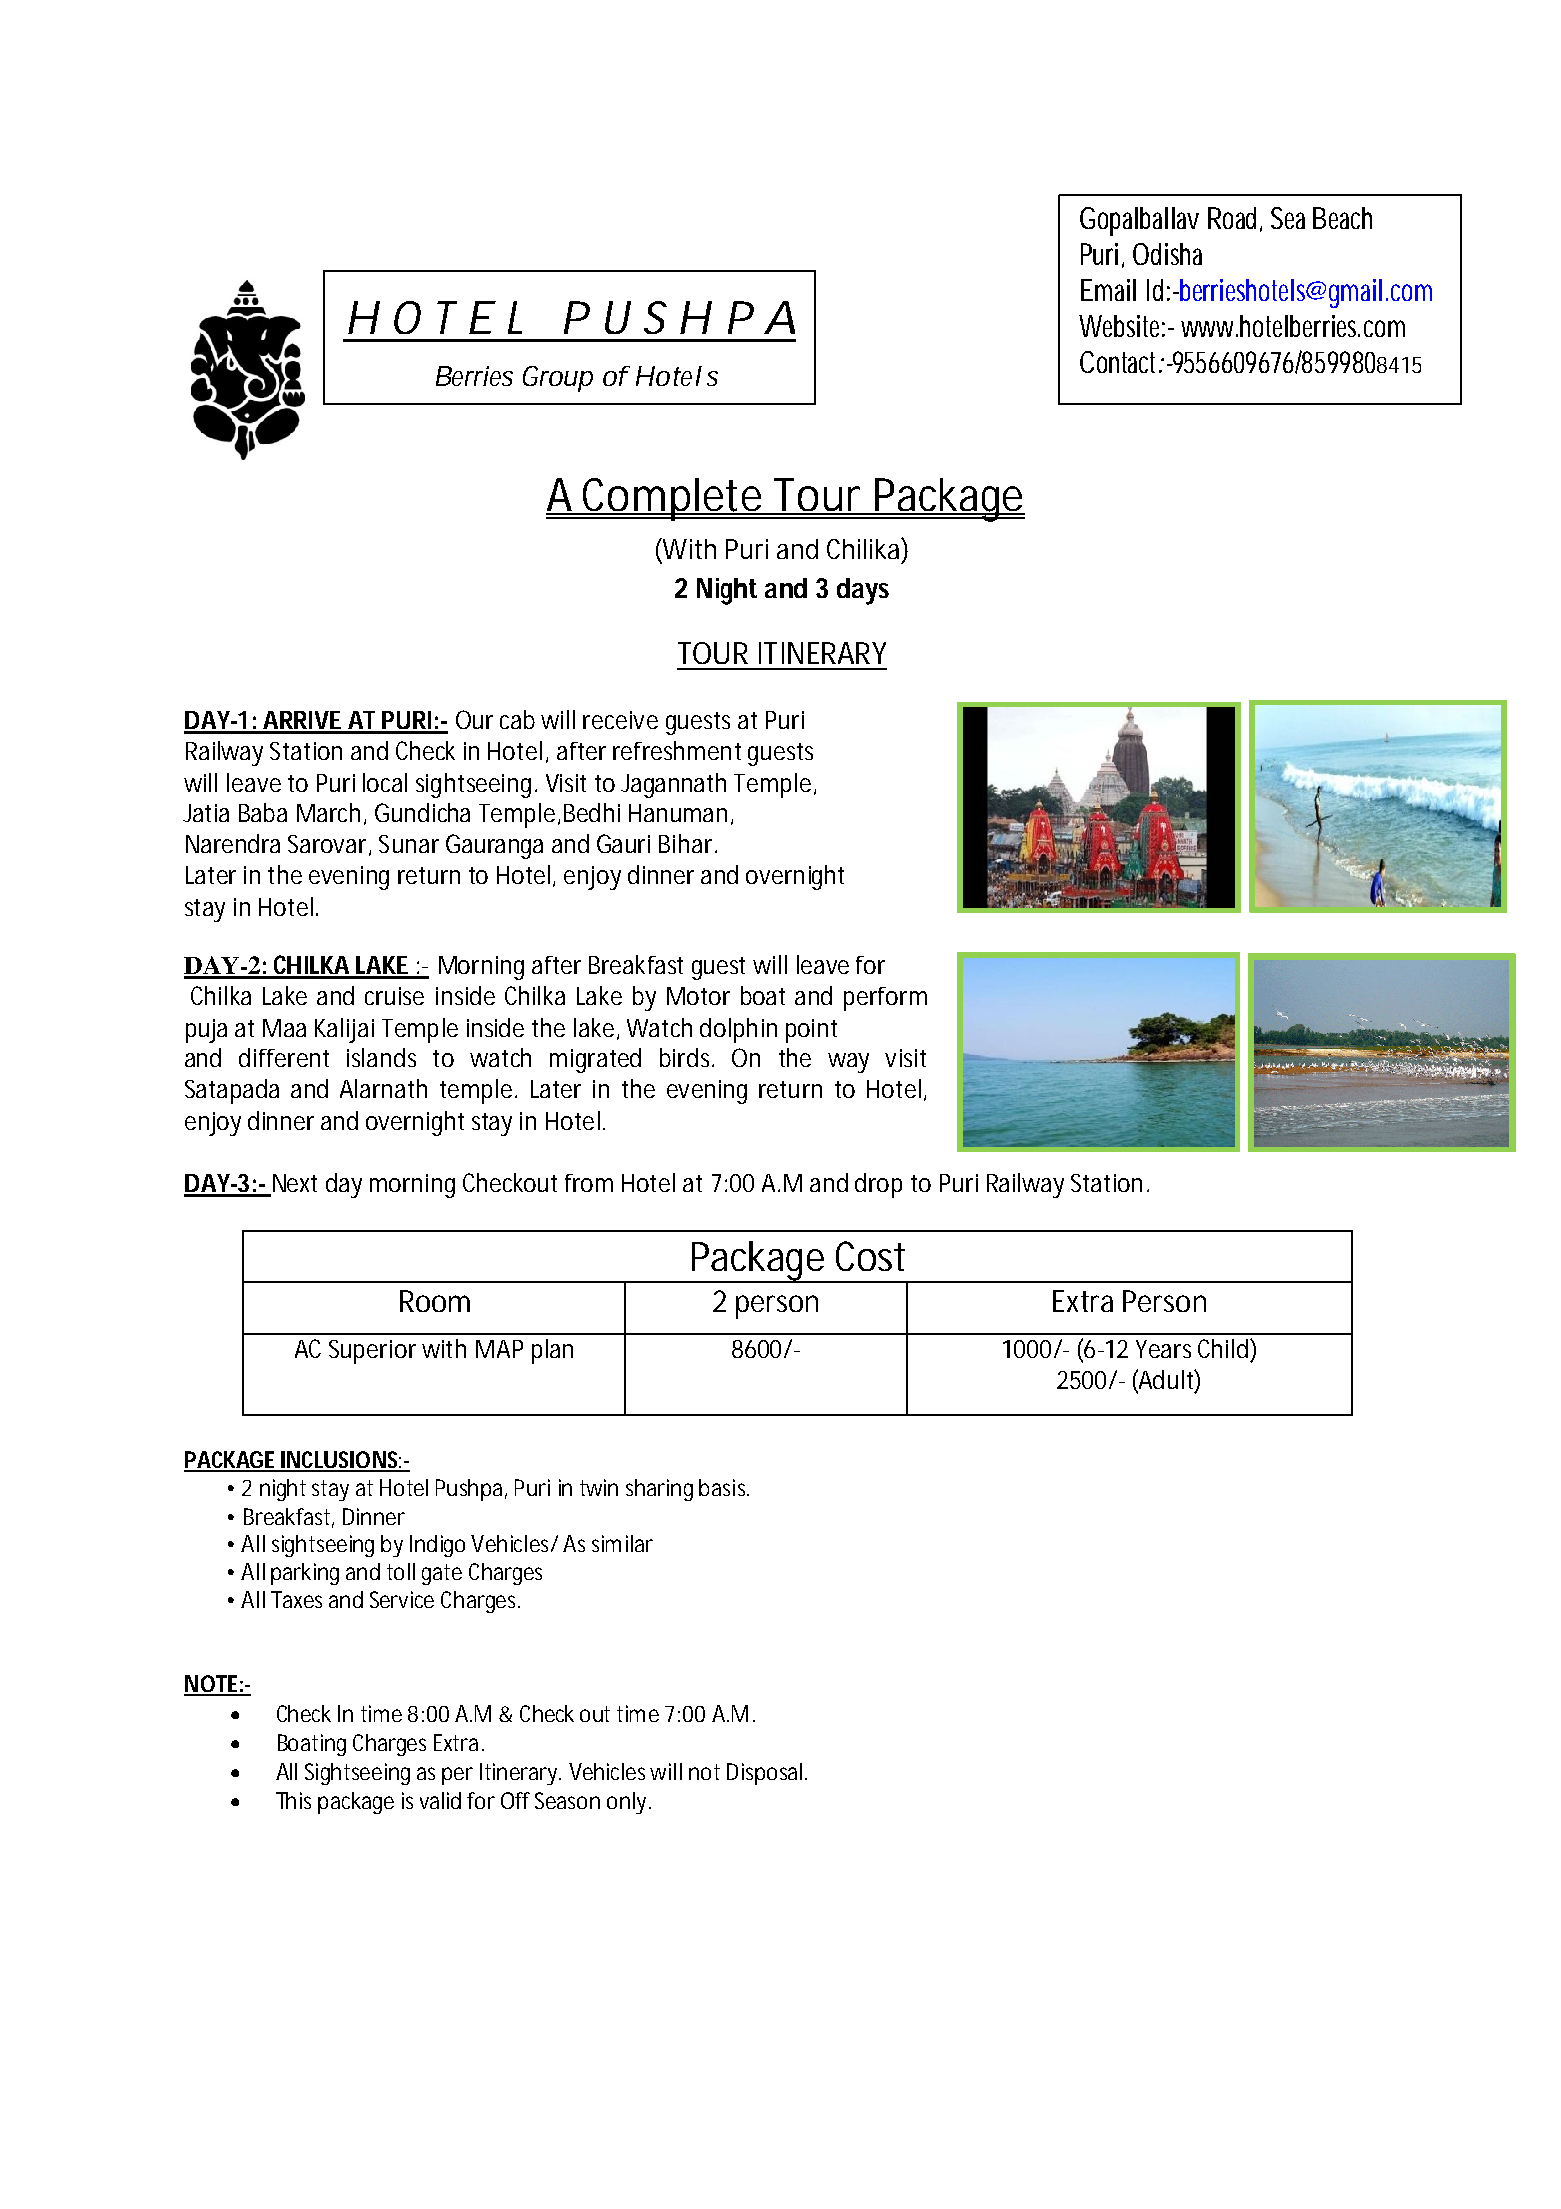 The image size is (1561, 2209). Describe the element at coordinates (870, 1256) in the document. I see `Cost` at that location.
